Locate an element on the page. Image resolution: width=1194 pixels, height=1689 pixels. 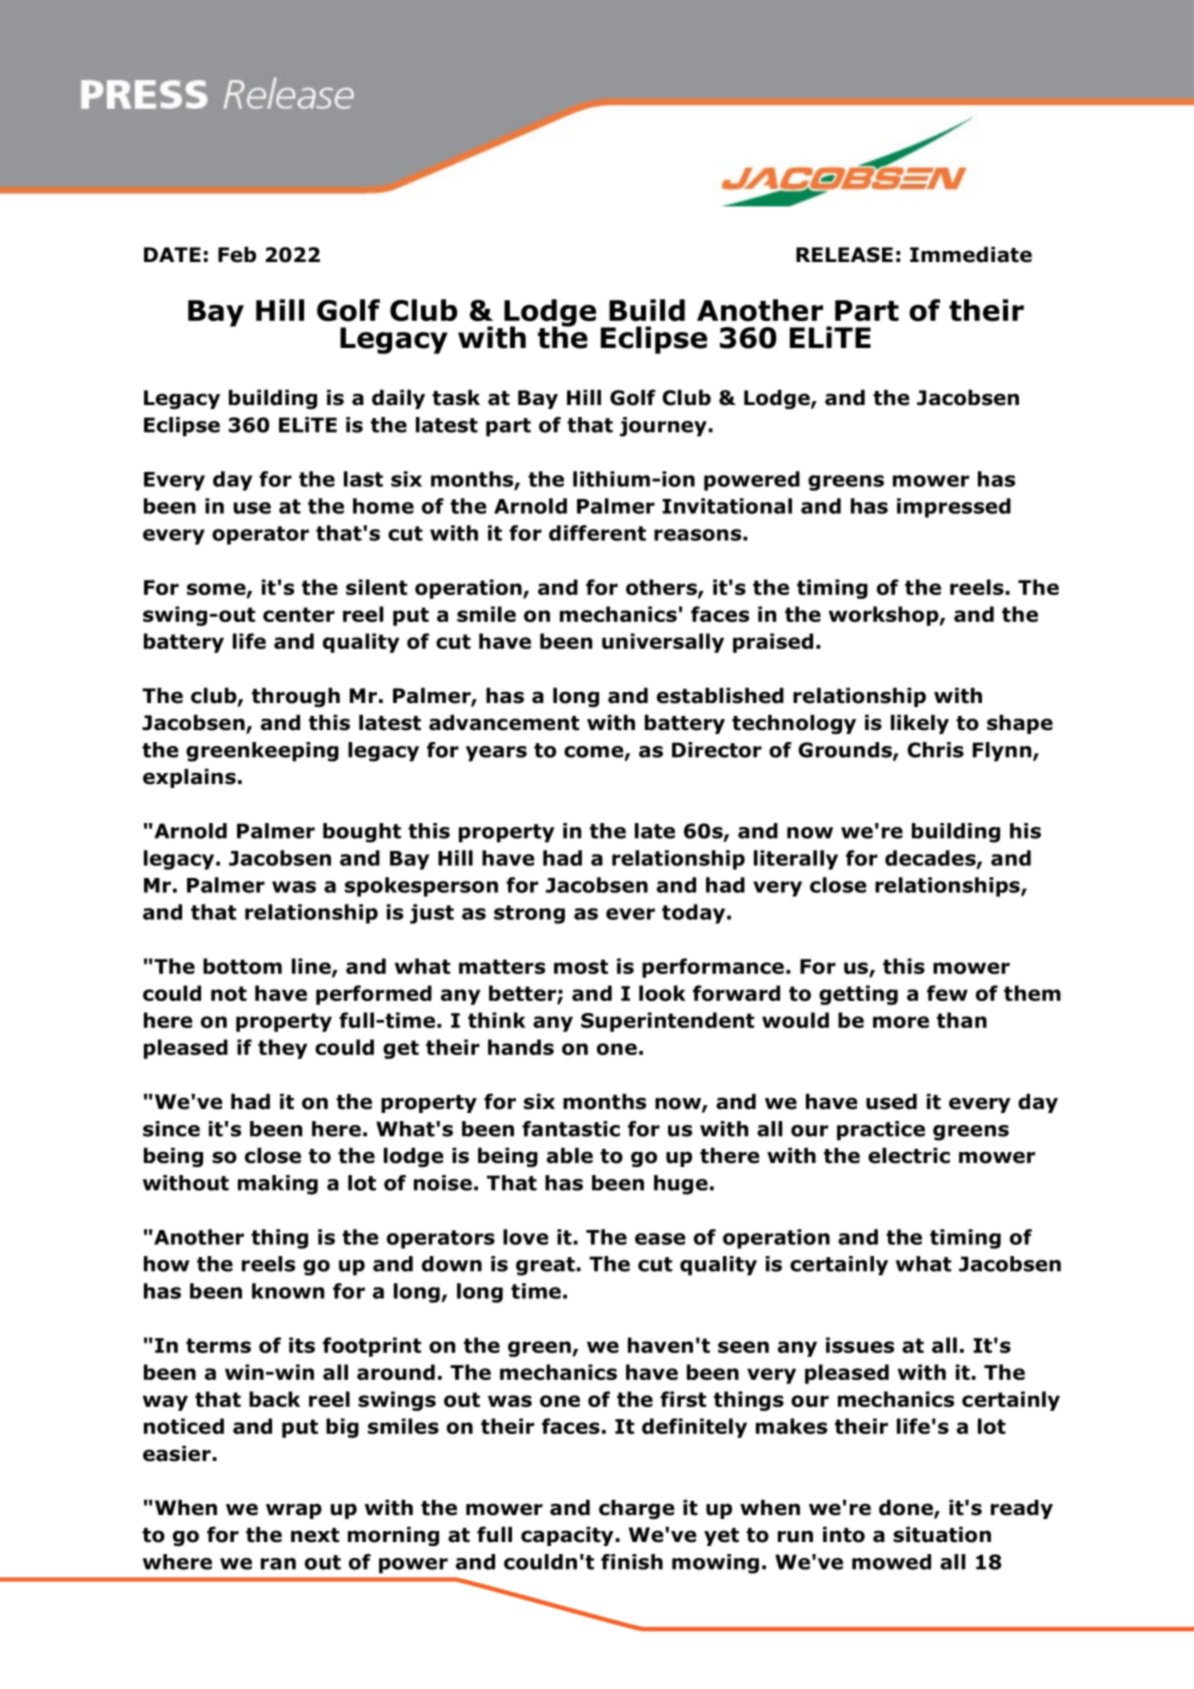
likely is located at coordinates (920, 724).
